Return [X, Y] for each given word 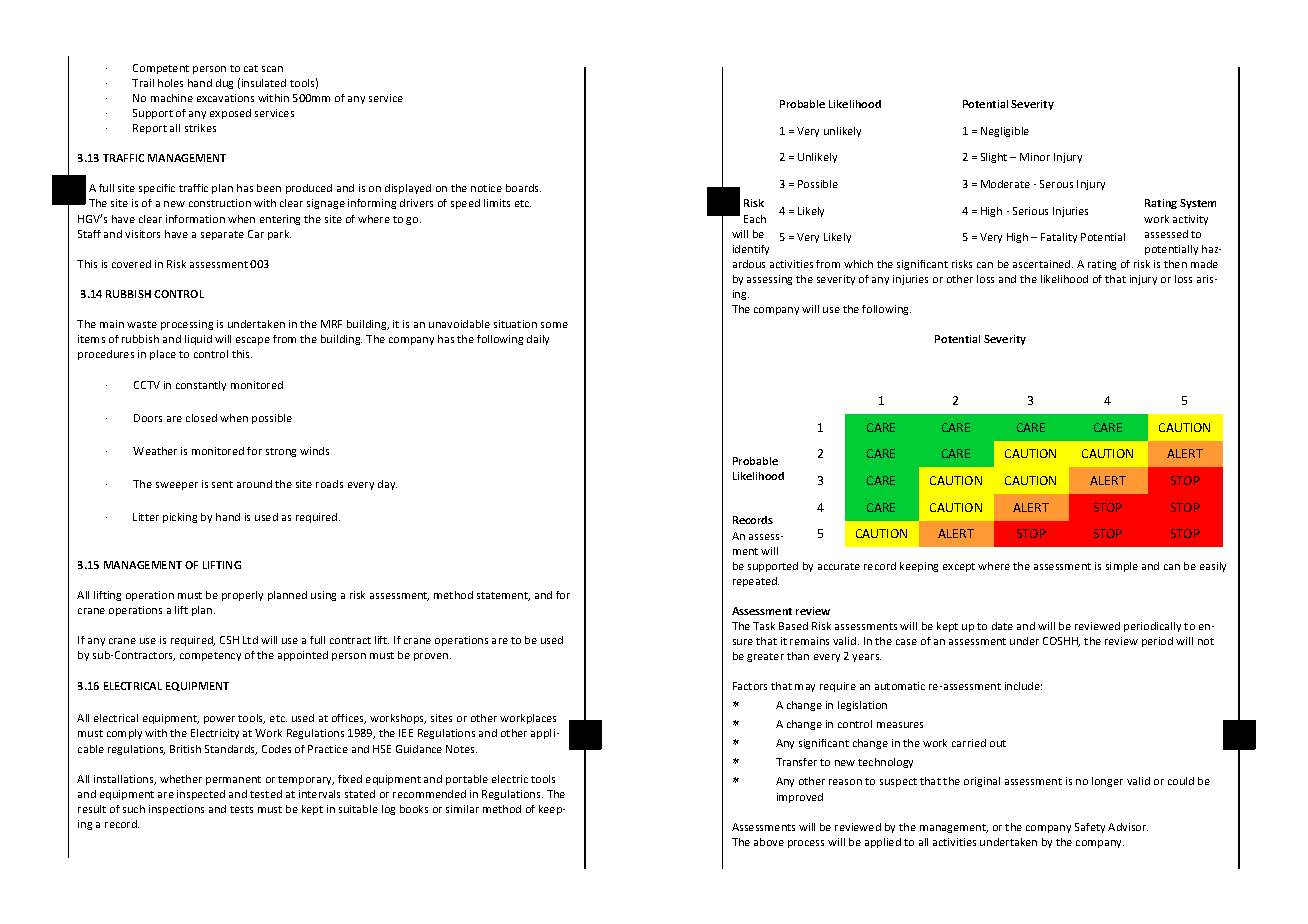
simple [1122, 567]
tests [241, 809]
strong [281, 452]
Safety [1090, 828]
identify [751, 250]
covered [131, 264]
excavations [225, 98]
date [1002, 626]
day [387, 485]
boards [523, 188]
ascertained [1043, 264]
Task [764, 626]
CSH [229, 640]
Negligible [1005, 132]
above [769, 842]
